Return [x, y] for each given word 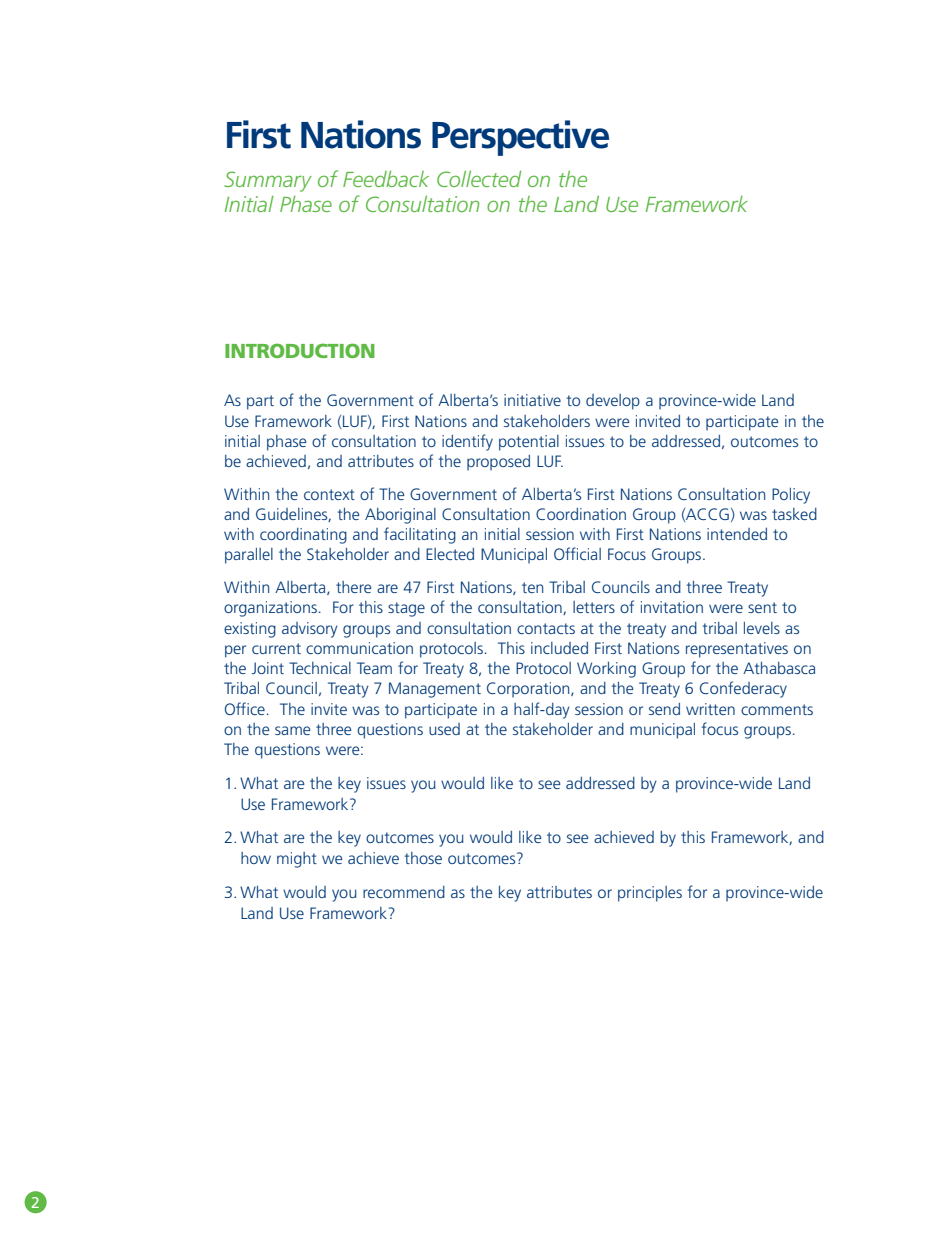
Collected [479, 179]
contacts [546, 628]
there [354, 587]
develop [613, 402]
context [329, 494]
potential [529, 443]
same [293, 730]
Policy [791, 496]
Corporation [529, 690]
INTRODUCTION [300, 350]
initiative [532, 400]
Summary [268, 181]
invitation [672, 607]
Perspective [520, 138]
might [297, 860]
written [710, 709]
